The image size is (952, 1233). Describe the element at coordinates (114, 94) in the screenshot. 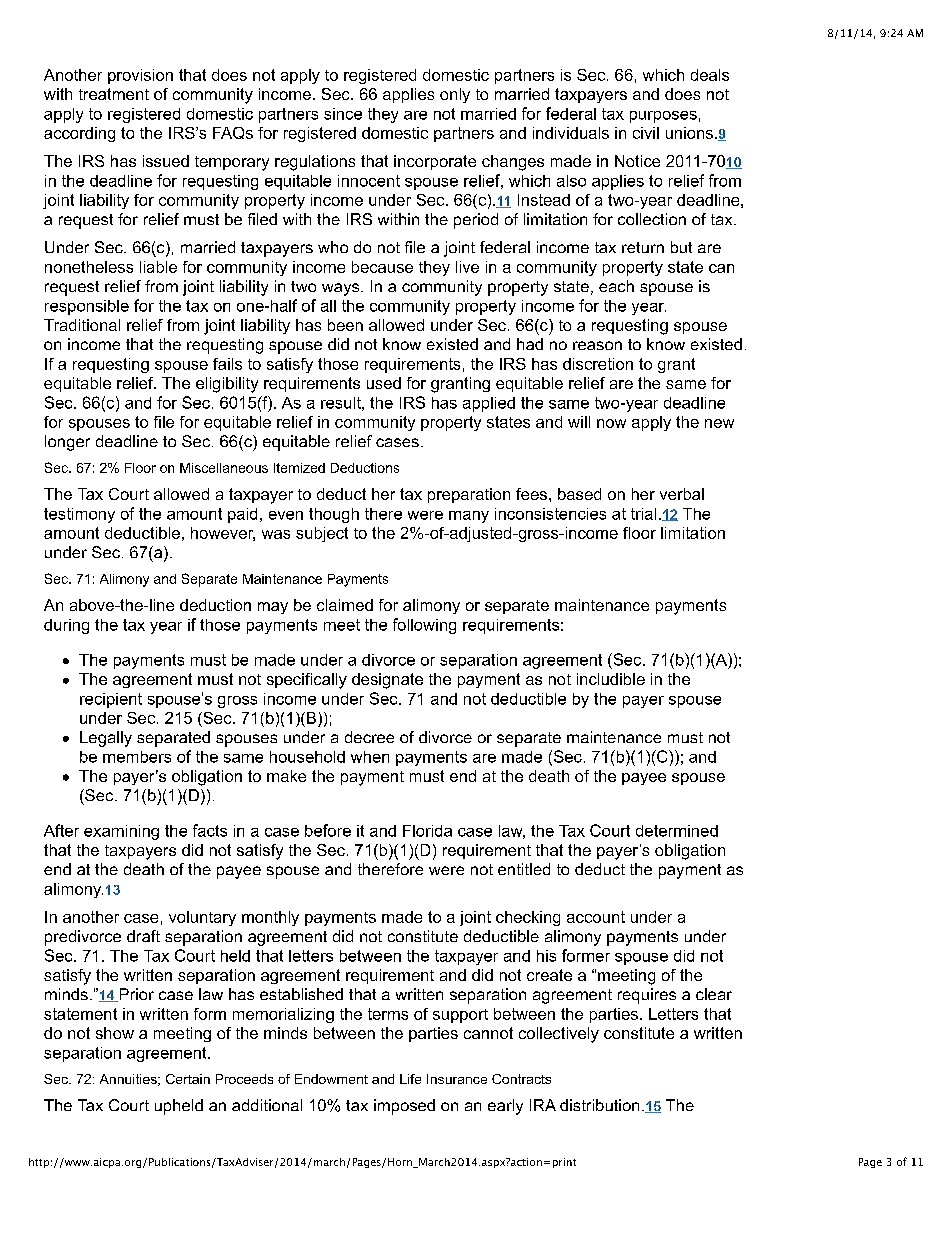

I see `treatment` at that location.
